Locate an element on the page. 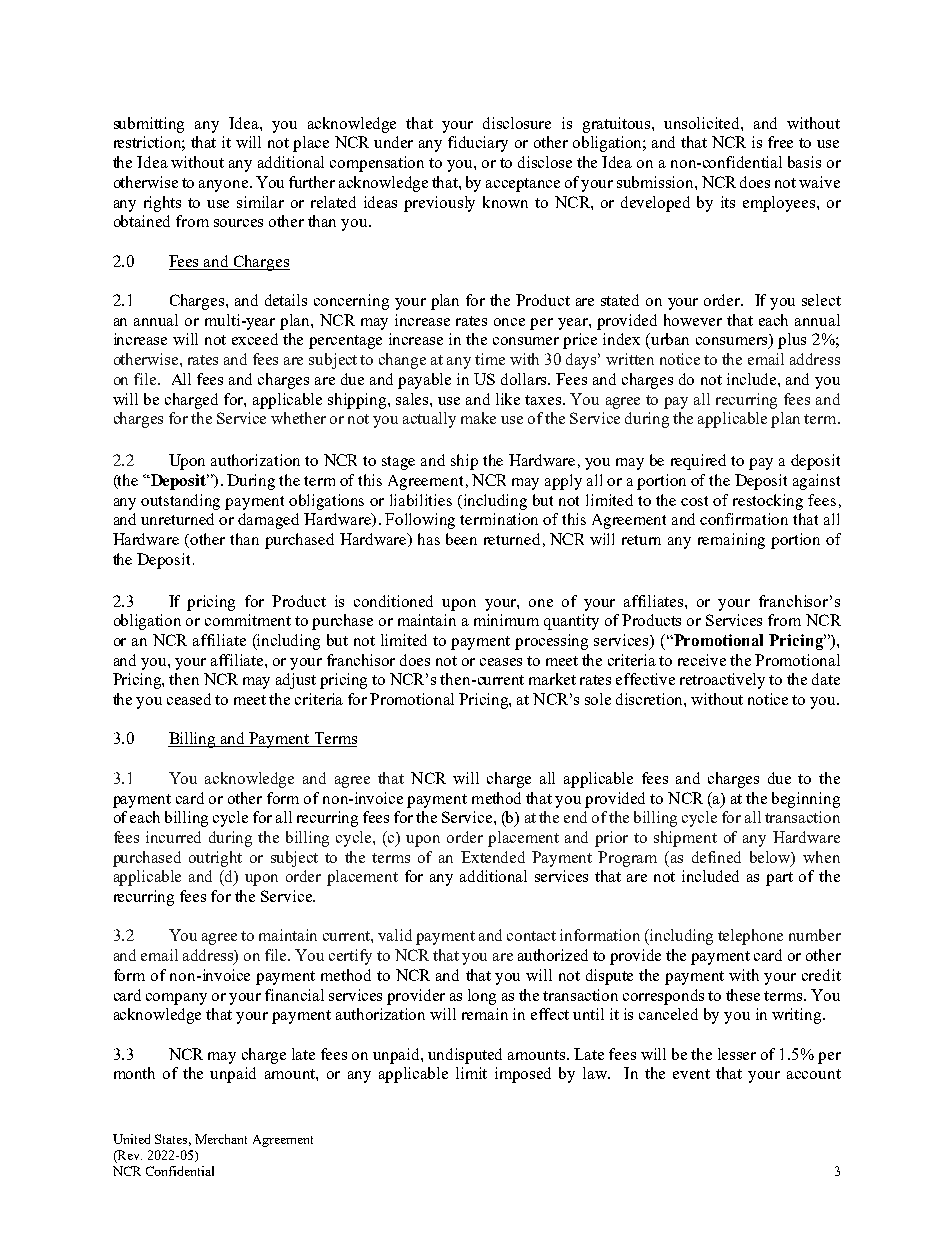 This document has width=952, height=1233. ceased is located at coordinates (189, 699).
